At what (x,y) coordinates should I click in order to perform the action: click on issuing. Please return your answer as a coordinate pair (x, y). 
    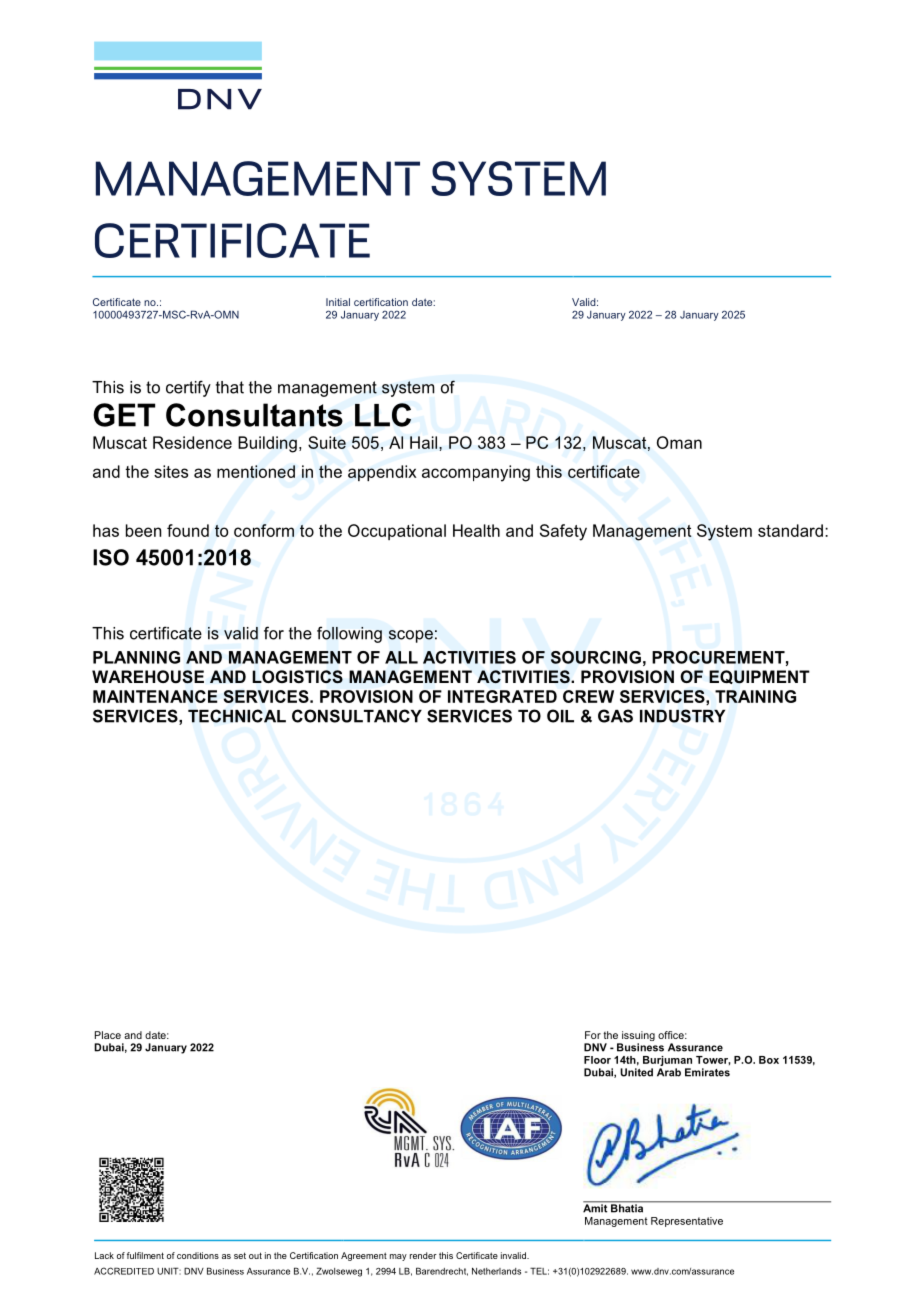
    Looking at the image, I should click on (637, 1037).
